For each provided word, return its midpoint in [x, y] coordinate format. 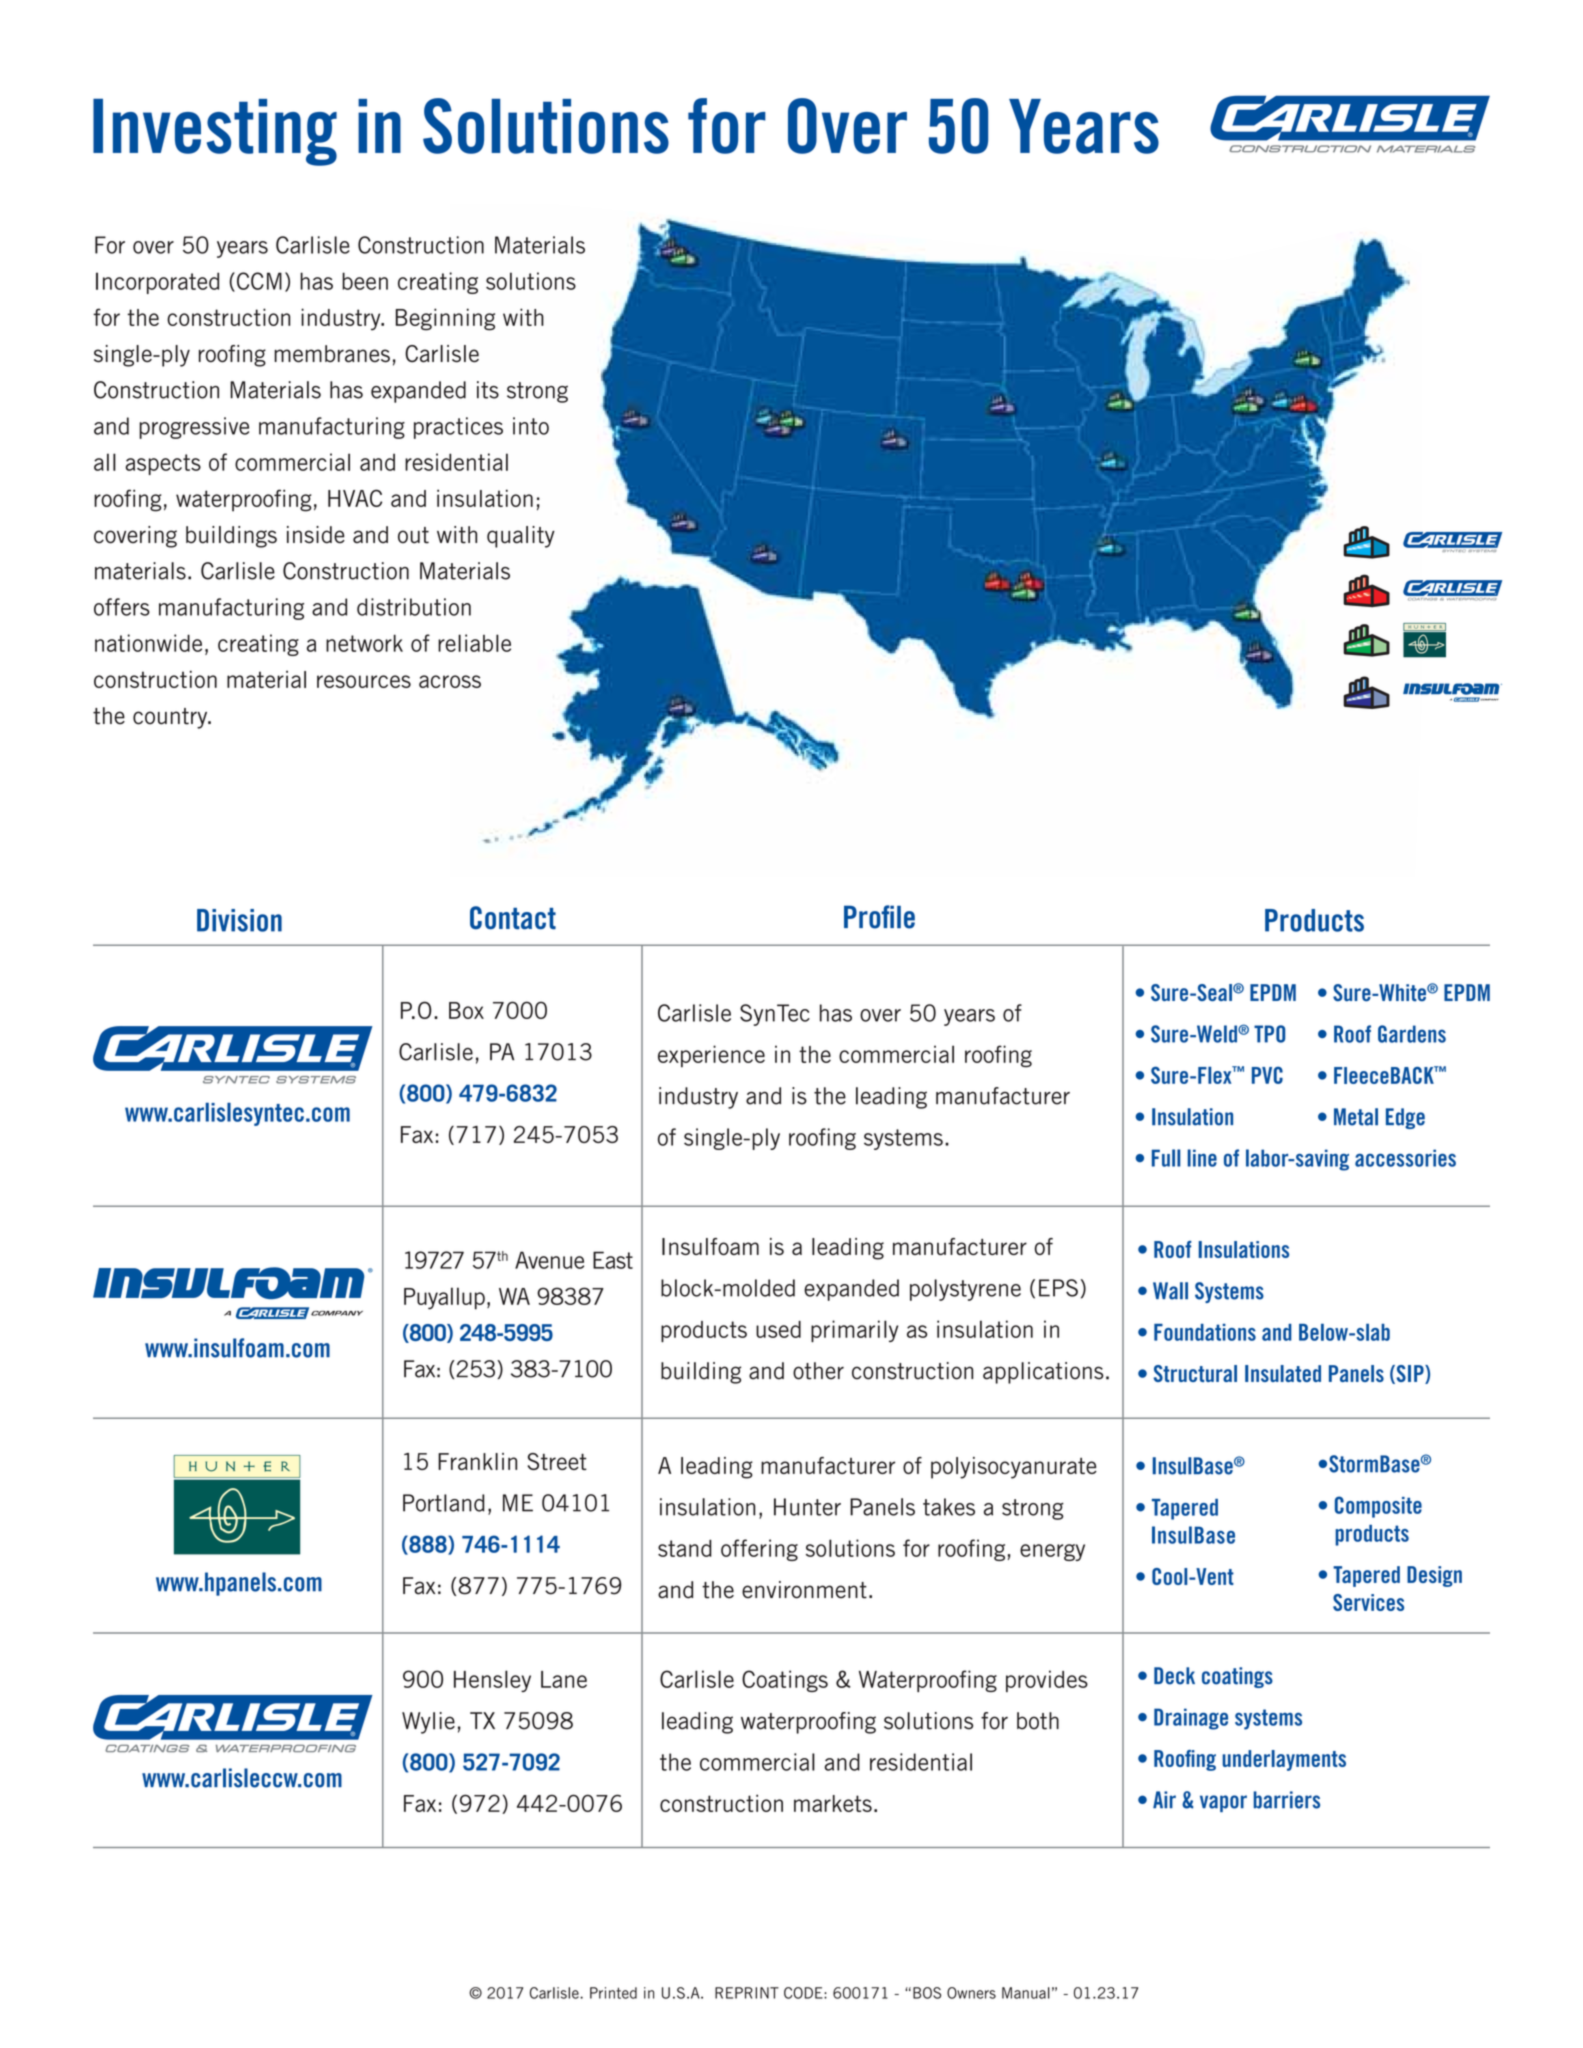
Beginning [445, 319]
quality [521, 537]
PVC [1267, 1075]
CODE [804, 1993]
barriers [1287, 1800]
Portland [444, 1503]
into [531, 426]
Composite [1378, 1507]
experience [711, 1056]
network [364, 643]
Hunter [807, 1507]
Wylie [428, 1723]
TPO [1269, 1034]
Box [466, 1010]
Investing [215, 132]
